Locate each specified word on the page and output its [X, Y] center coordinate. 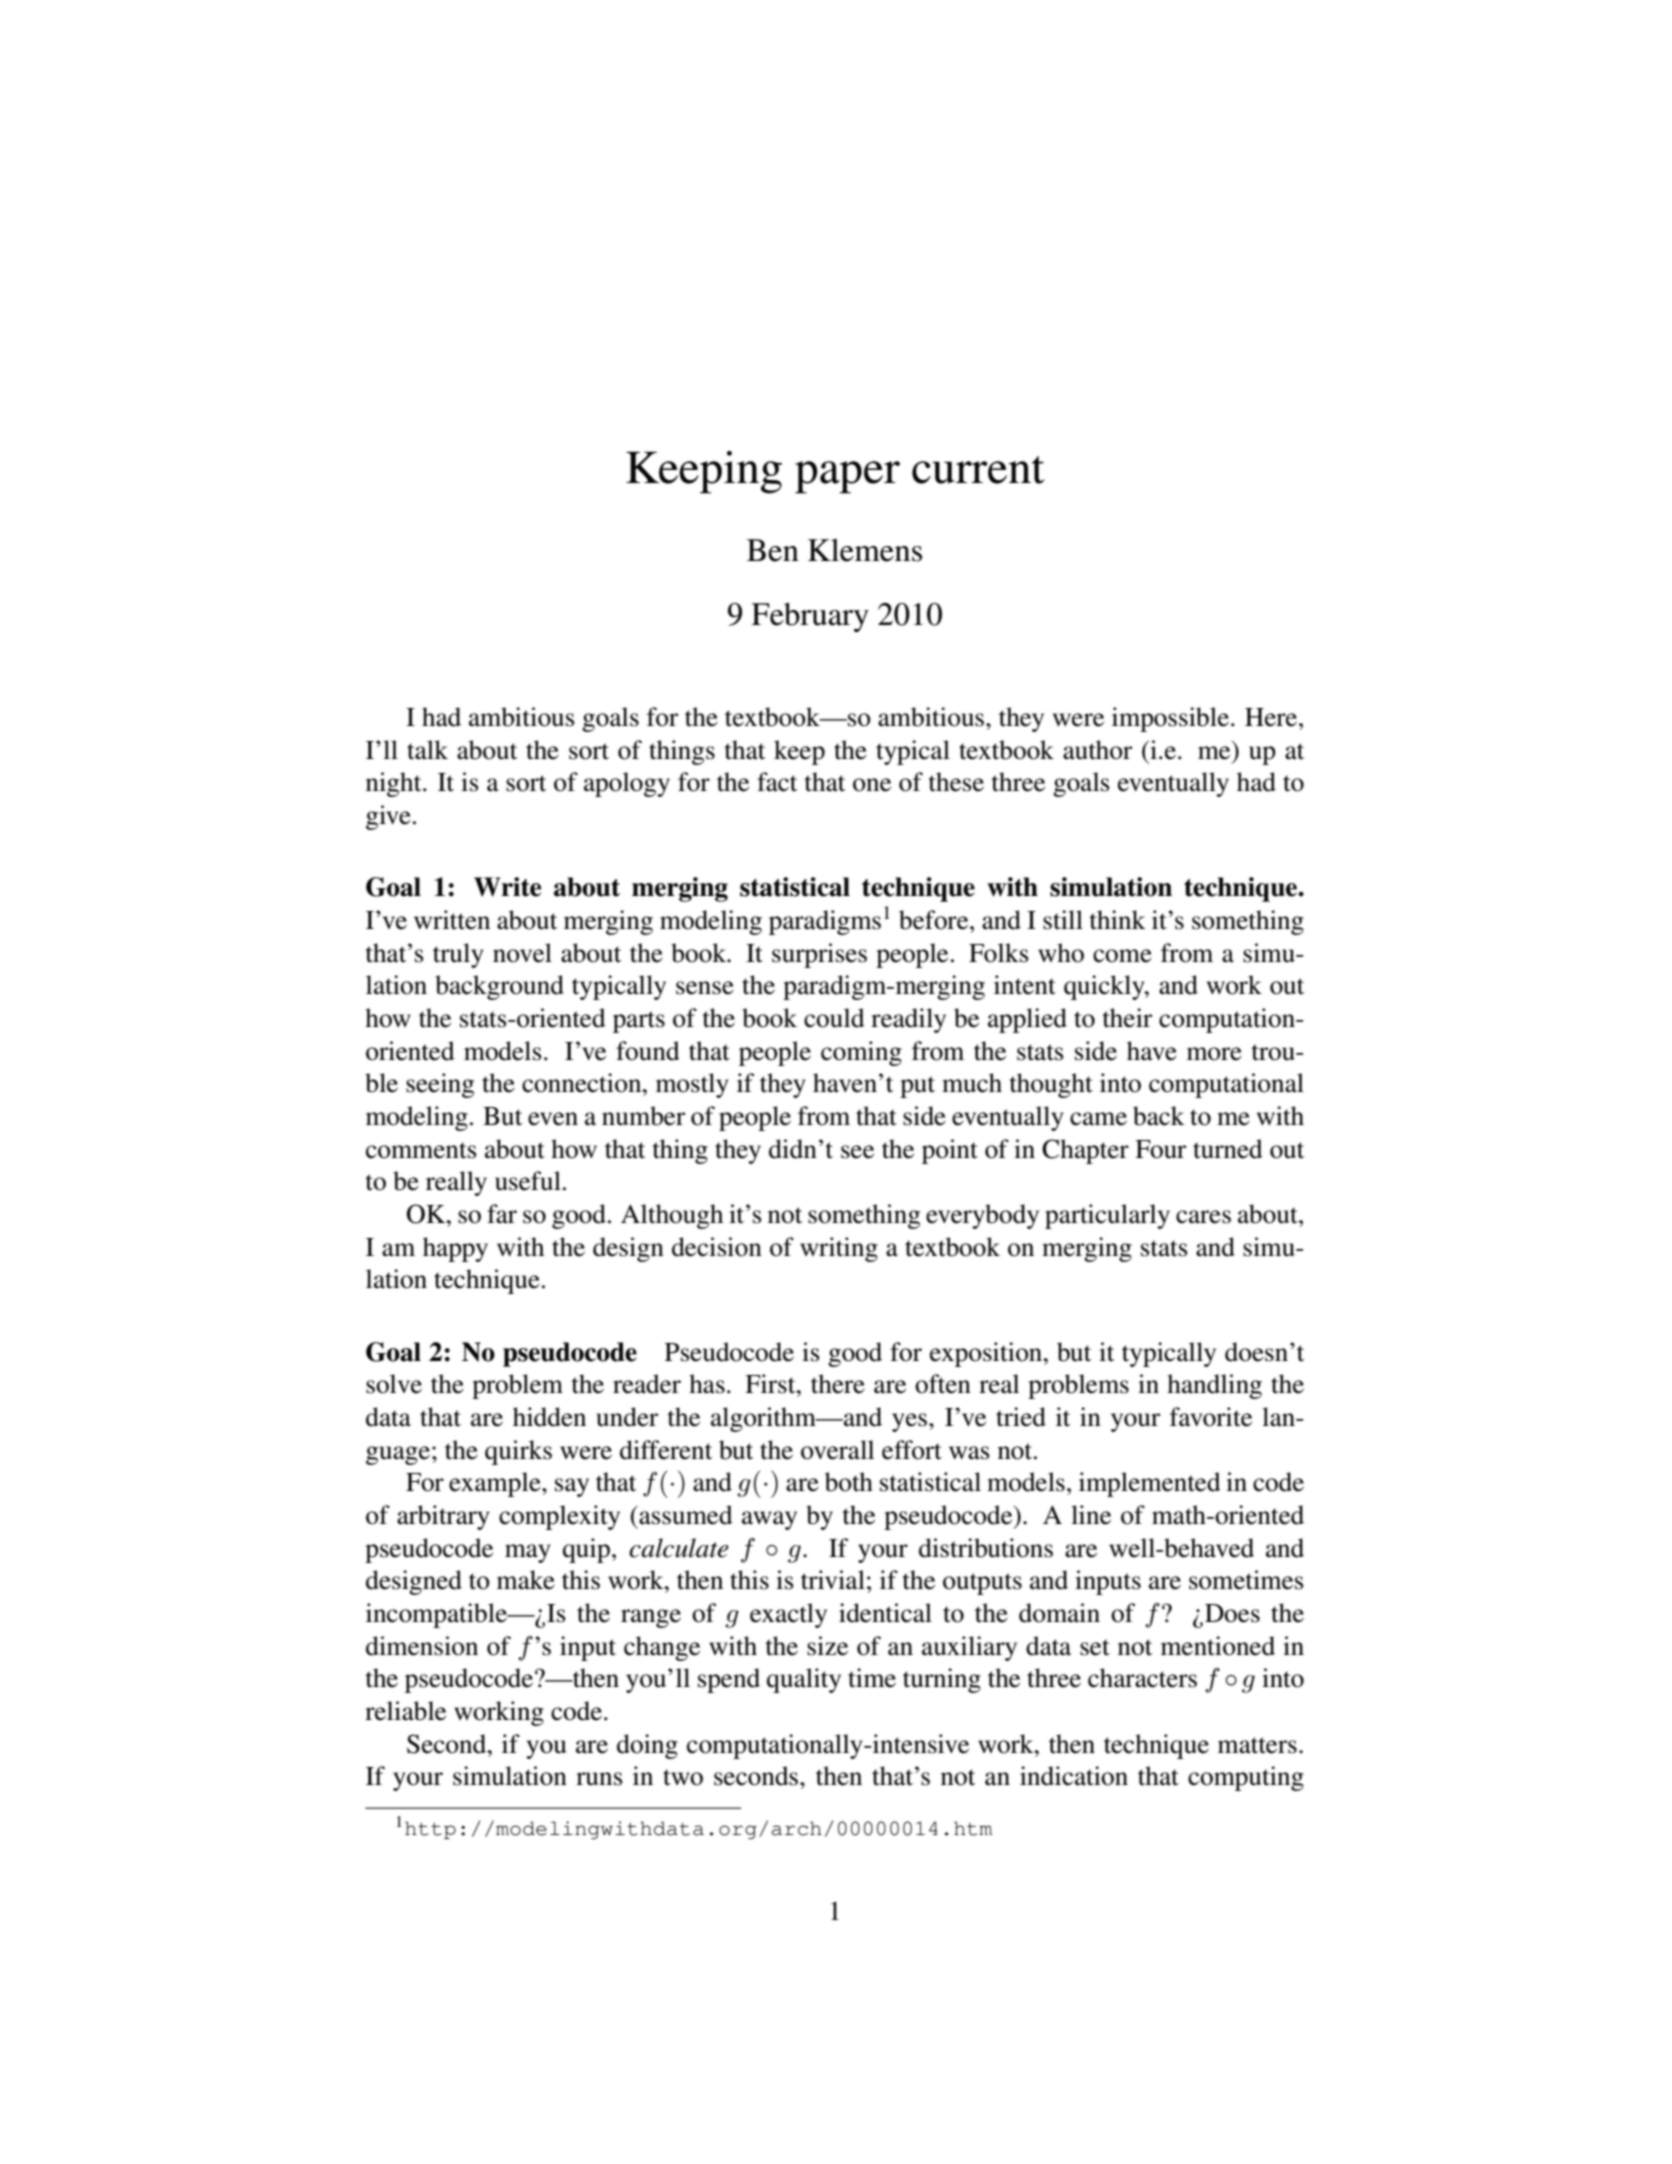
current [978, 470]
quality [804, 1680]
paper [847, 477]
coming [861, 1053]
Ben [773, 550]
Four [1160, 1149]
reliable [405, 1711]
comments [421, 1150]
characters [1142, 1678]
